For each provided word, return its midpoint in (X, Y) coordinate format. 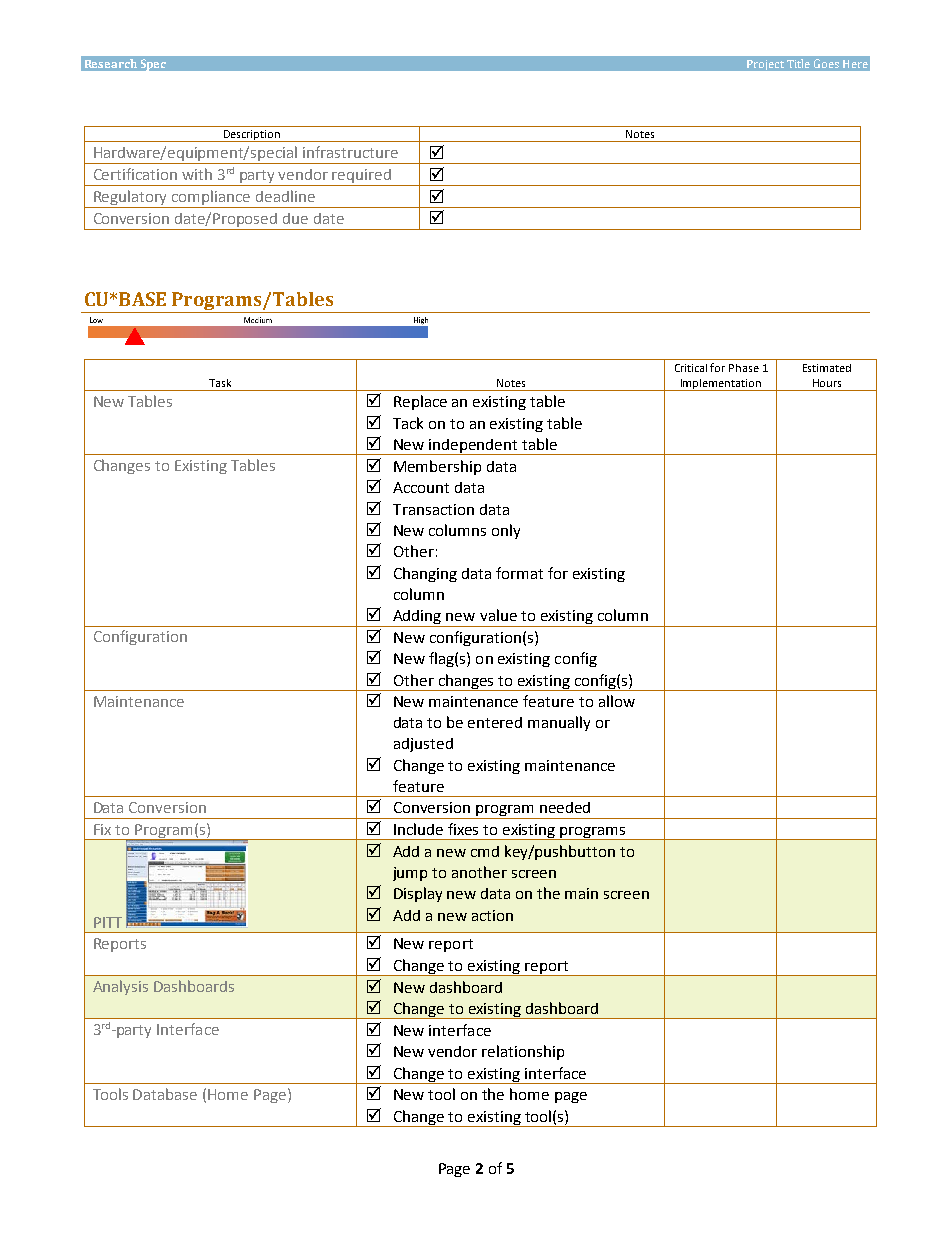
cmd (485, 851)
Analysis (120, 987)
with (197, 174)
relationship (523, 1052)
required (362, 177)
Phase (744, 368)
